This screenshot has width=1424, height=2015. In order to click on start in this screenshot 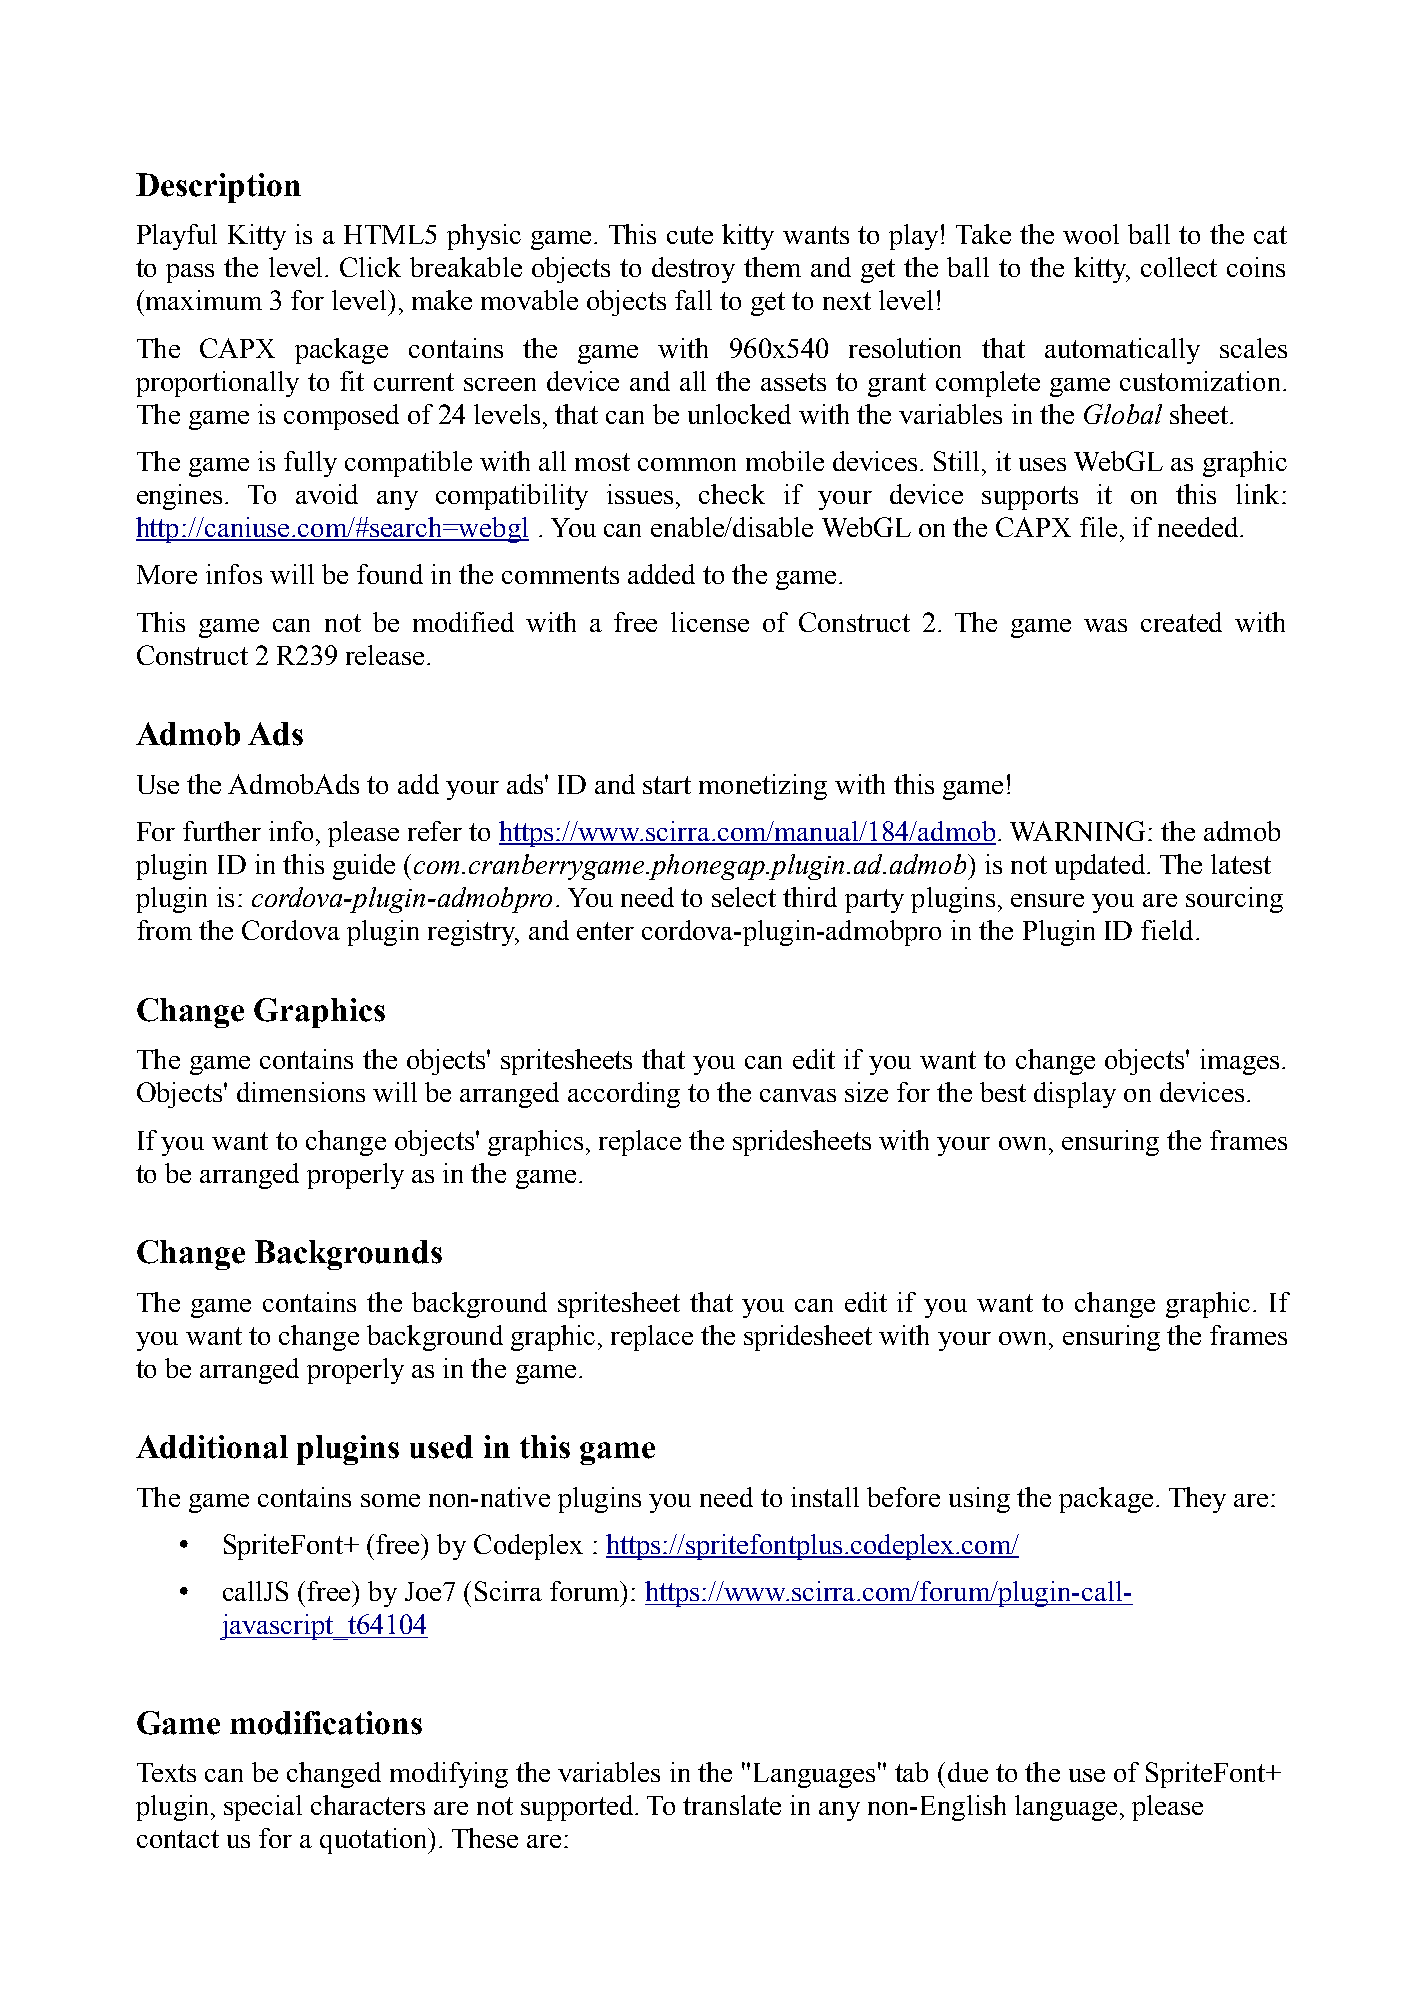, I will do `click(667, 785)`.
